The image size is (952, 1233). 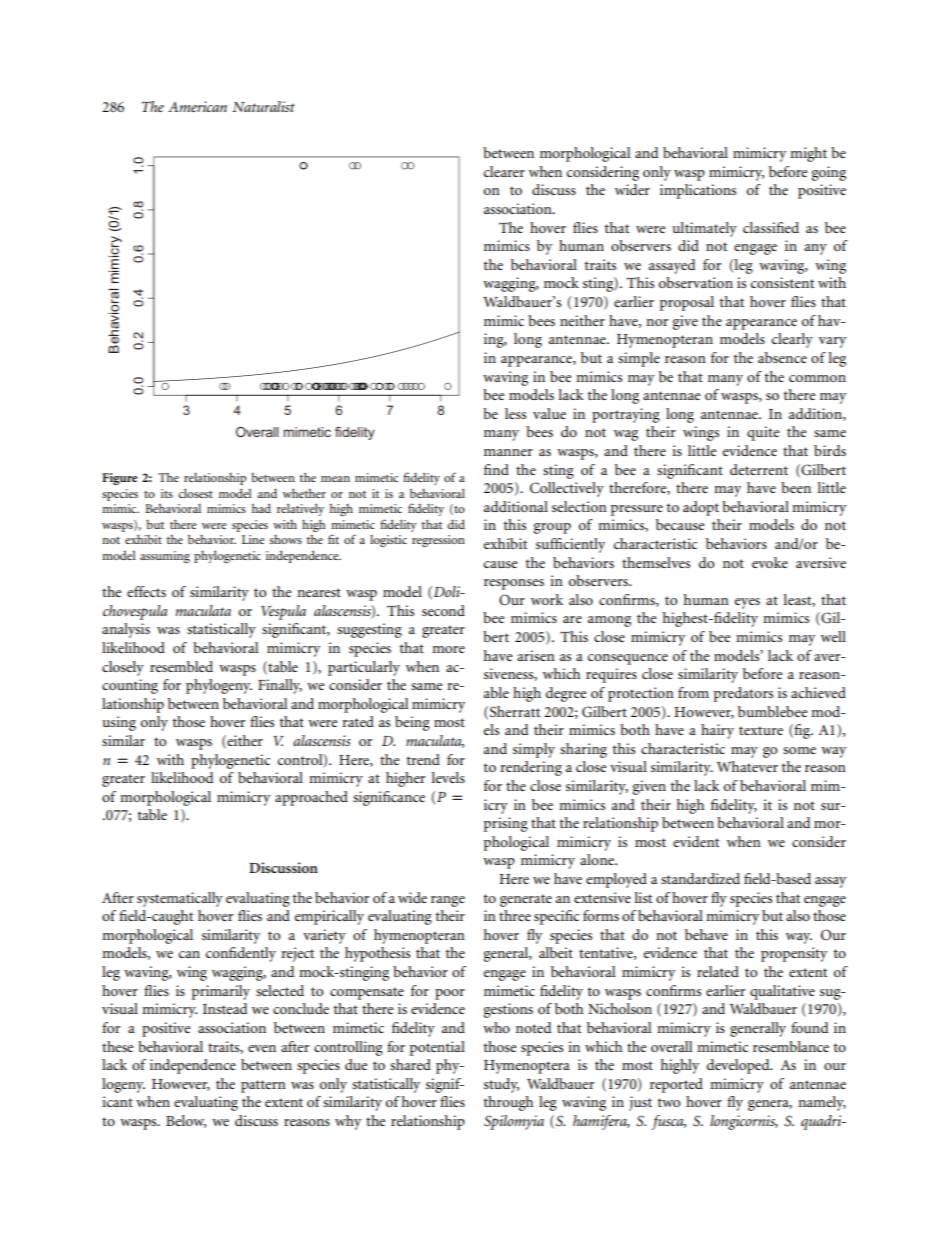 What do you see at coordinates (808, 154) in the screenshot?
I see `might` at bounding box center [808, 154].
